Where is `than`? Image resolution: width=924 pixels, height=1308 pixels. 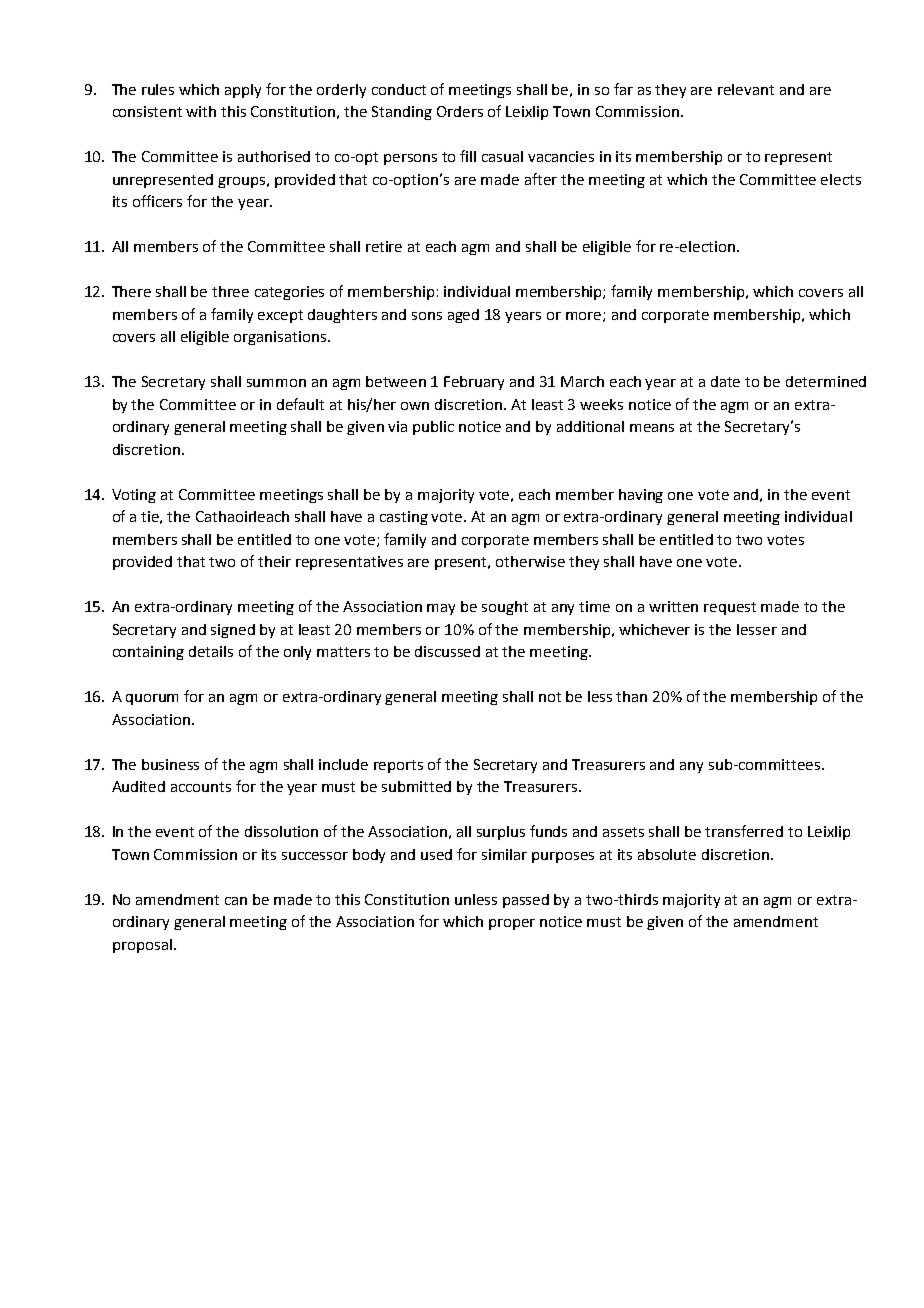
than is located at coordinates (631, 696).
